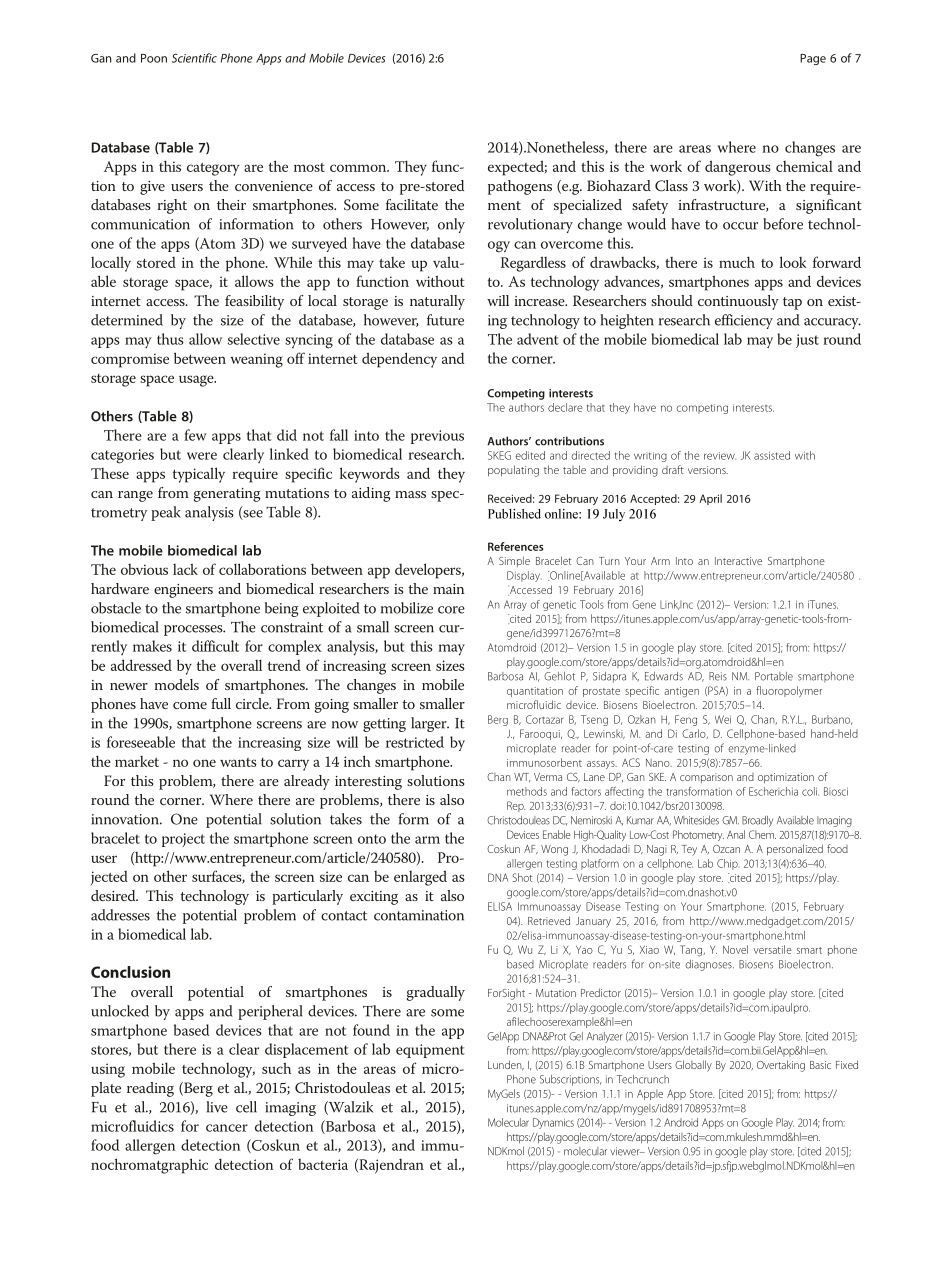  I want to click on few, so click(195, 435).
